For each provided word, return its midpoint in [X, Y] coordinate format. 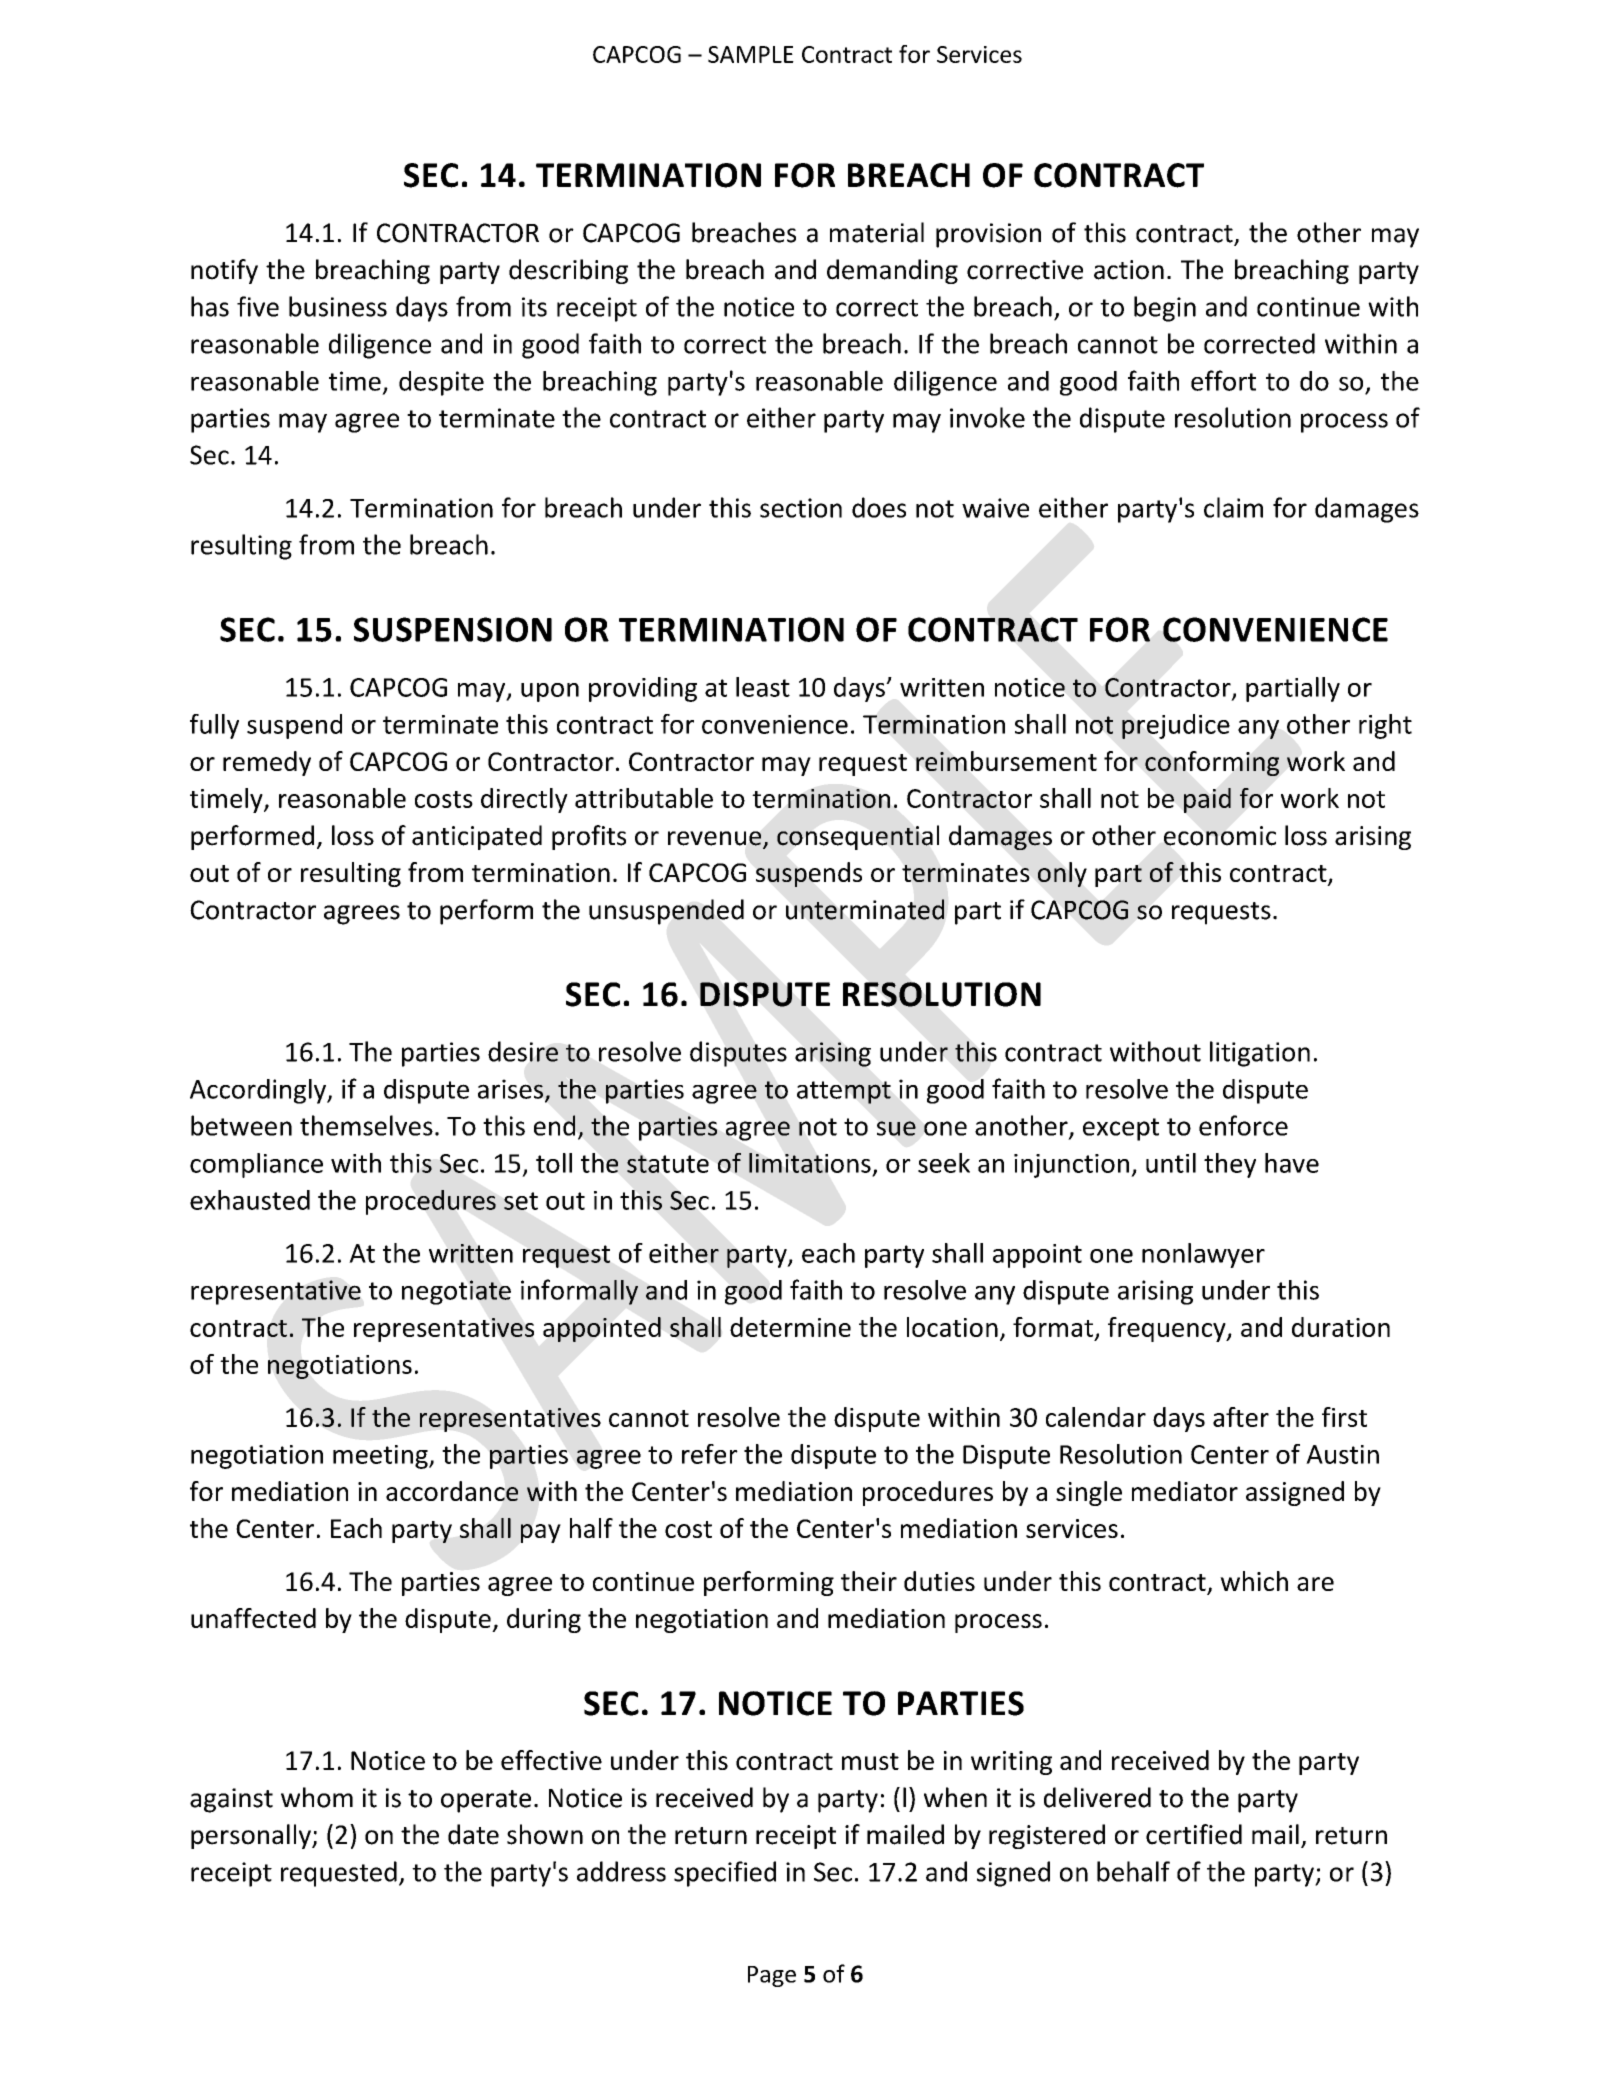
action [1129, 270]
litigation [1260, 1054]
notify [224, 271]
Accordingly [259, 1091]
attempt [844, 1092]
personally [252, 1836]
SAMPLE [751, 54]
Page [772, 1976]
